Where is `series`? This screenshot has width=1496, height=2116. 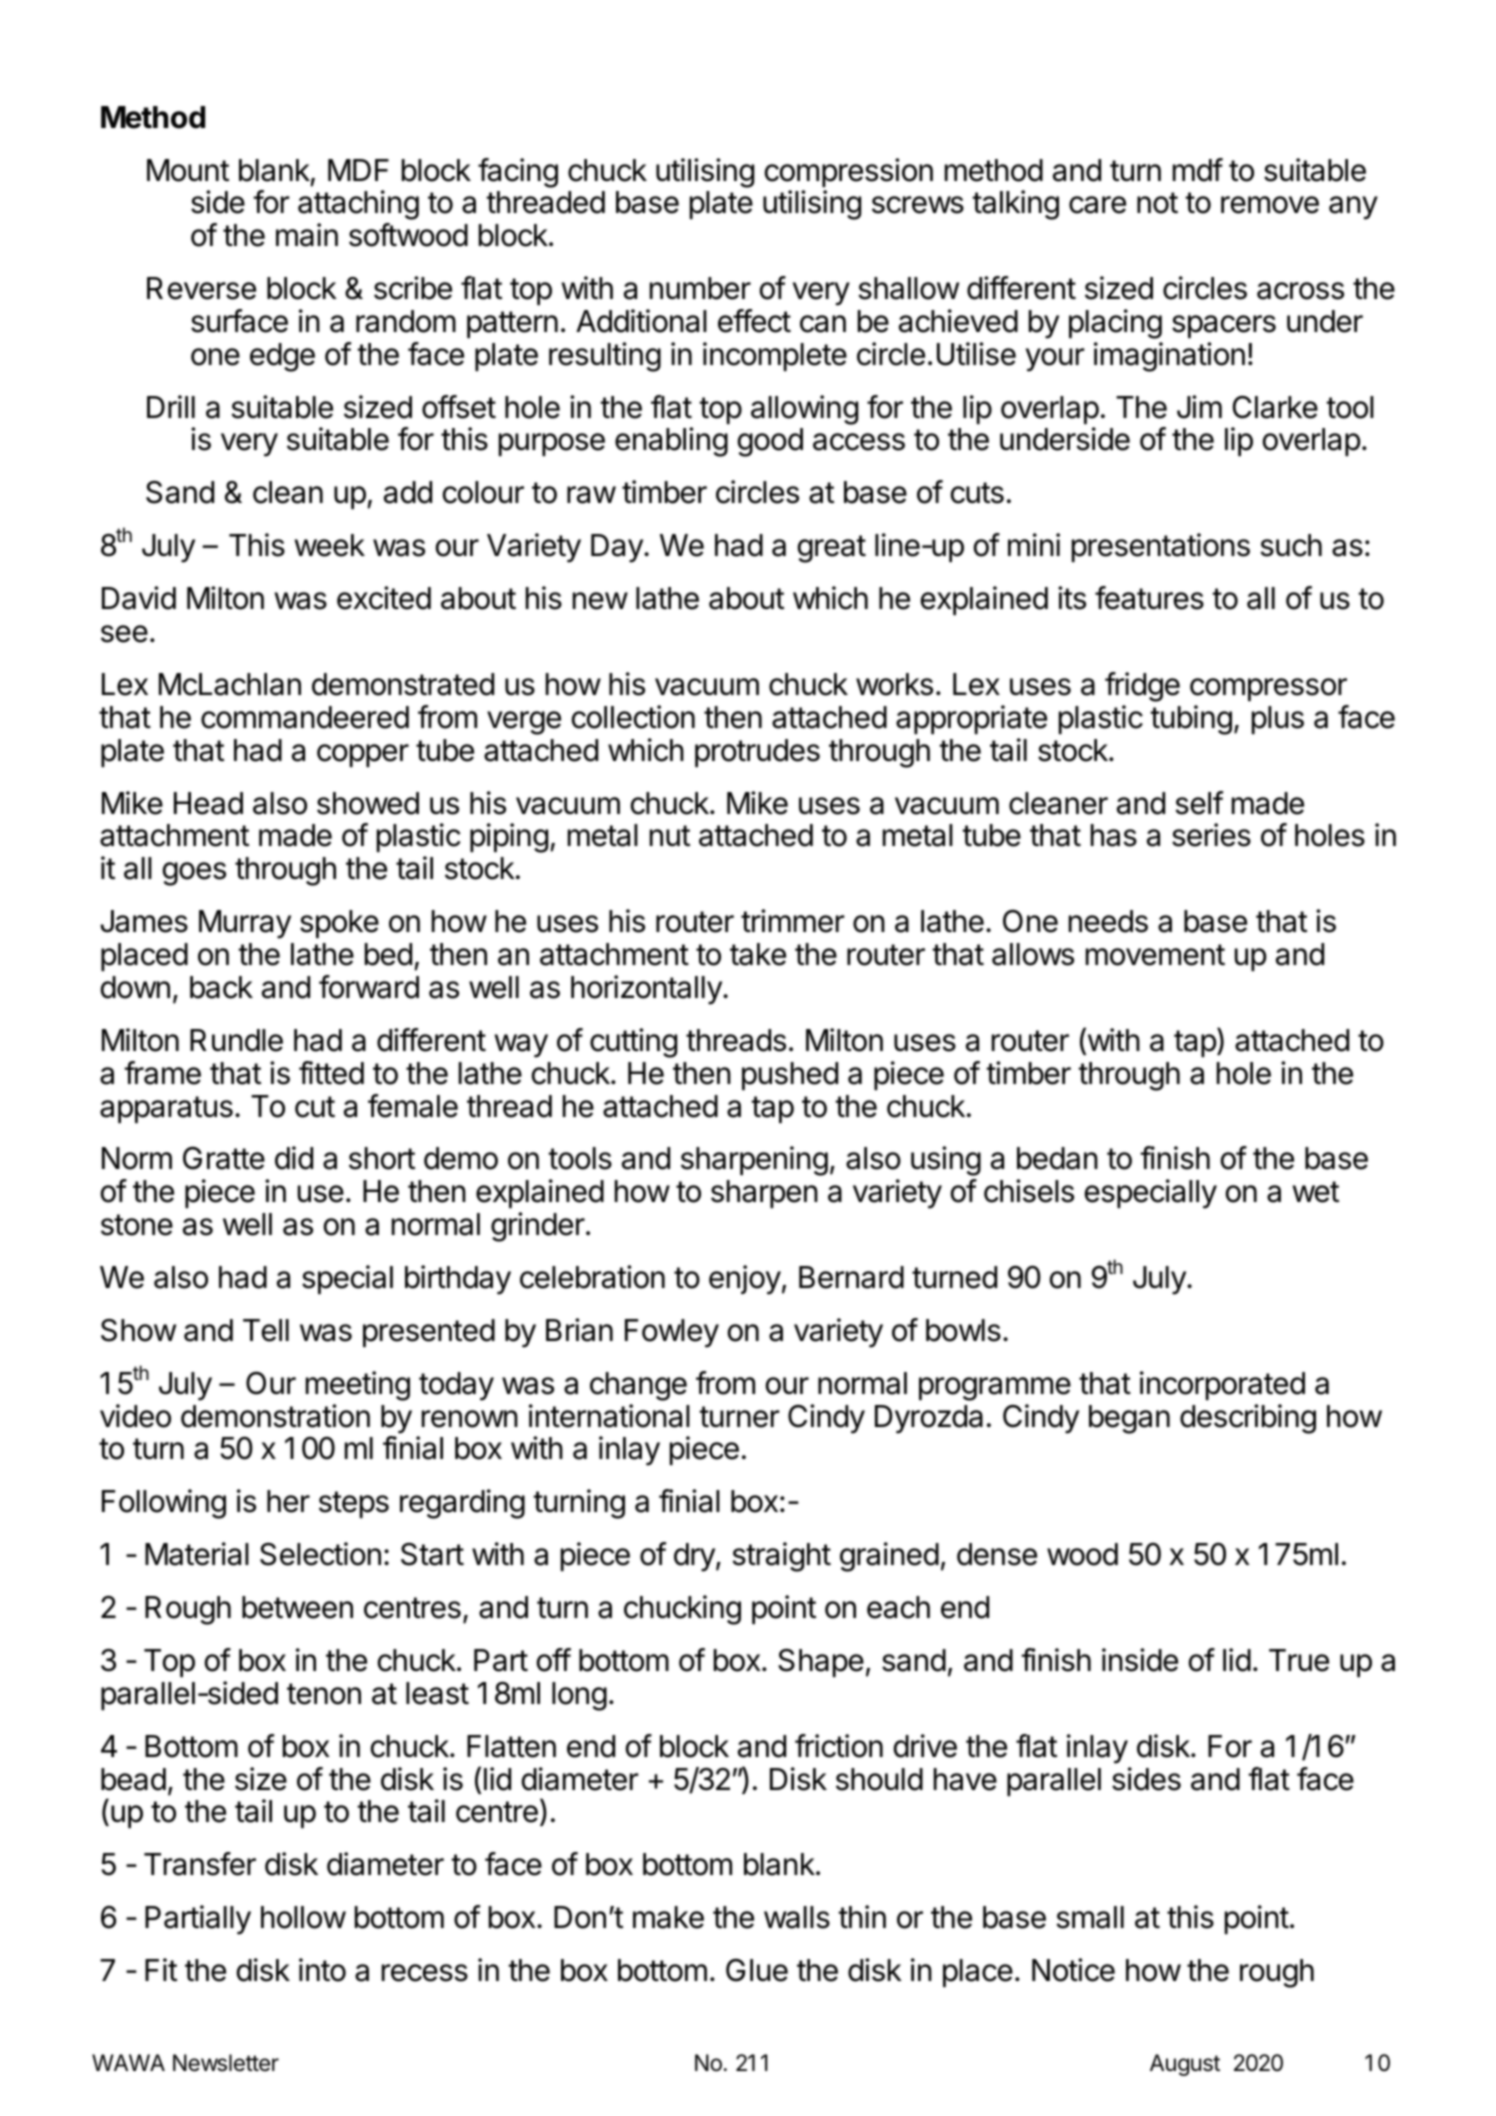
series is located at coordinates (1211, 835).
